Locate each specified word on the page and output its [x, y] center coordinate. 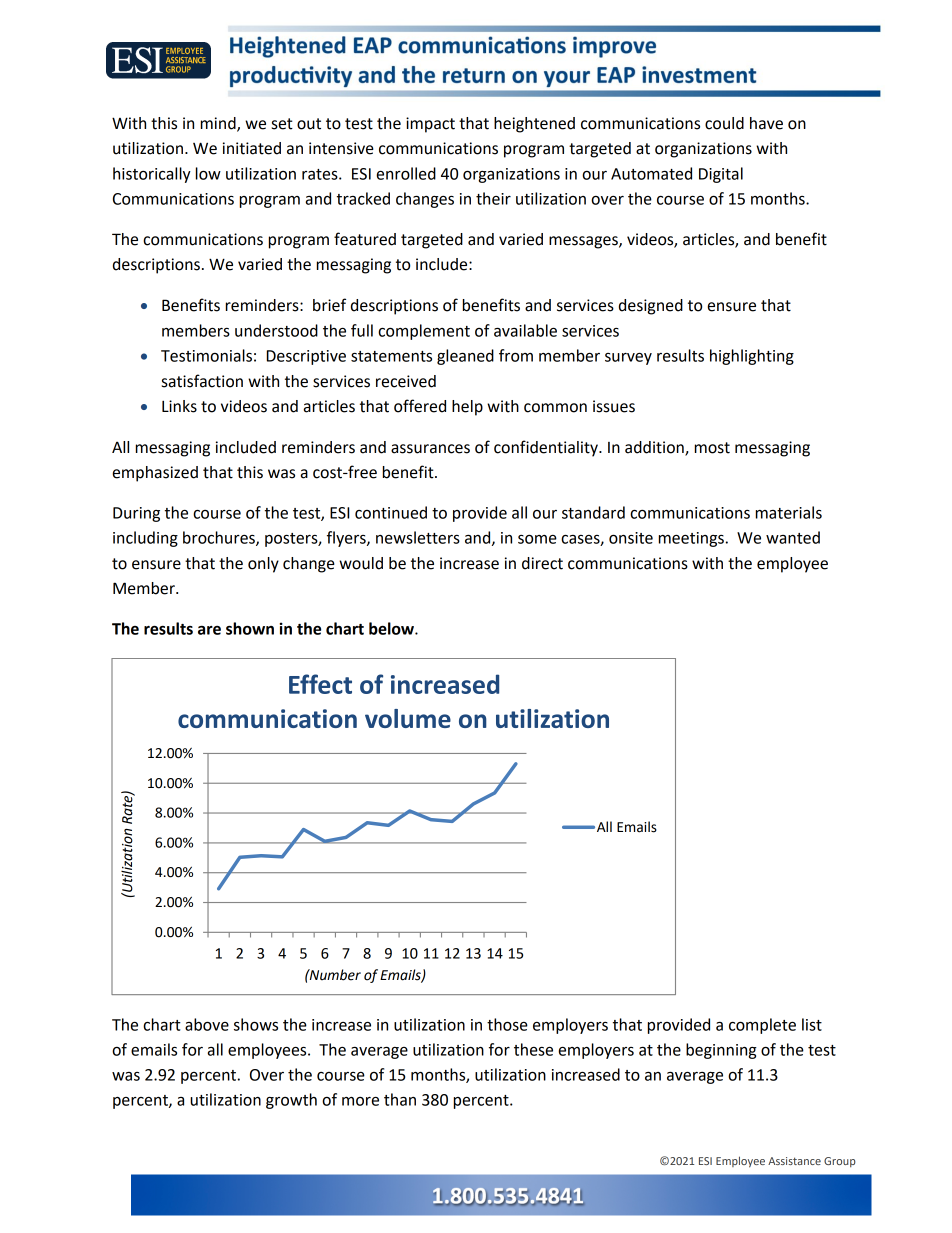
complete [762, 1026]
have [766, 123]
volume [408, 718]
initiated [252, 148]
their [493, 198]
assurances [430, 449]
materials [789, 512]
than [400, 1099]
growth [291, 1101]
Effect [320, 684]
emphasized [155, 474]
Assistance [794, 1161]
